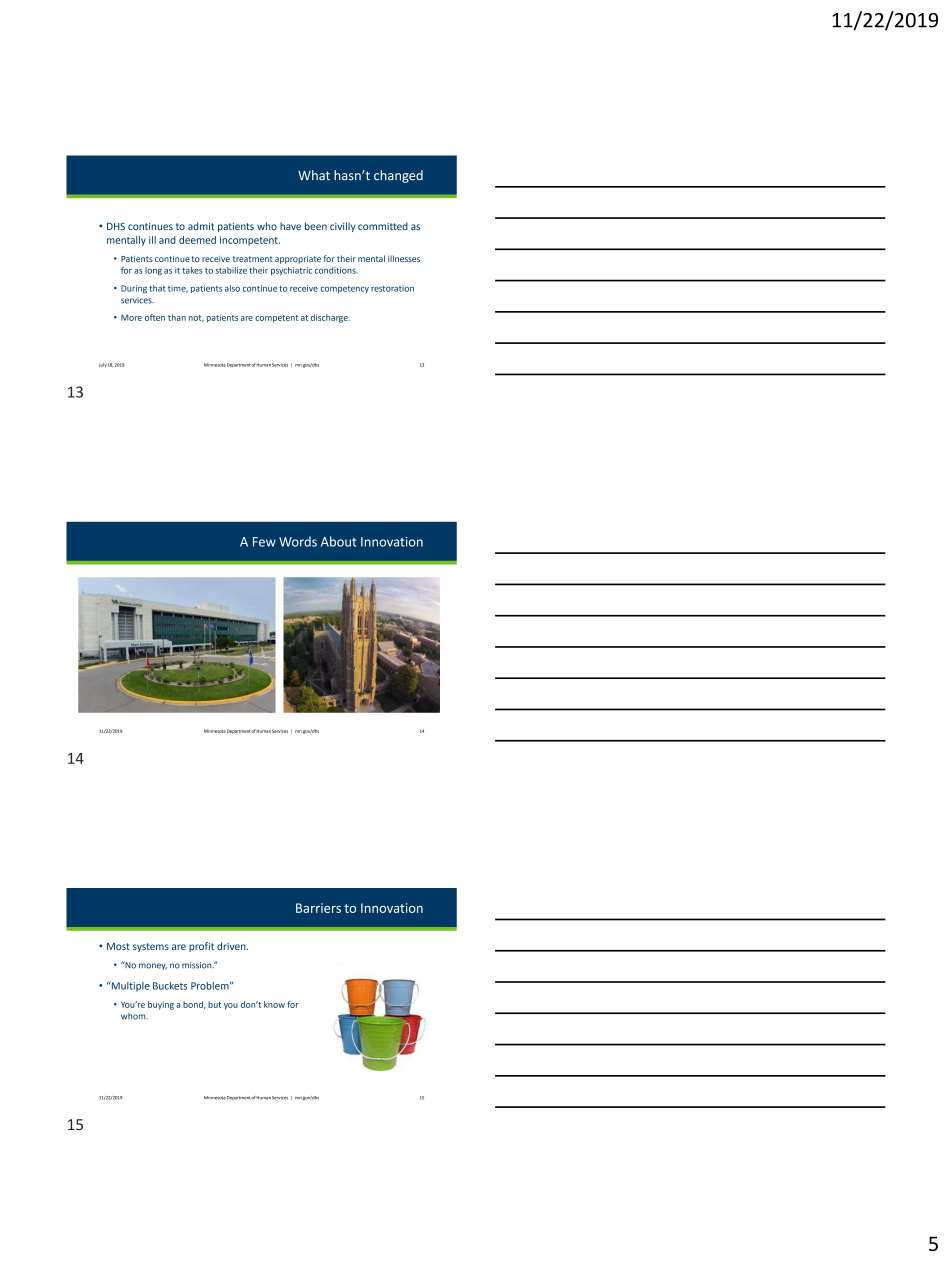  I want to click on and, so click(167, 240).
